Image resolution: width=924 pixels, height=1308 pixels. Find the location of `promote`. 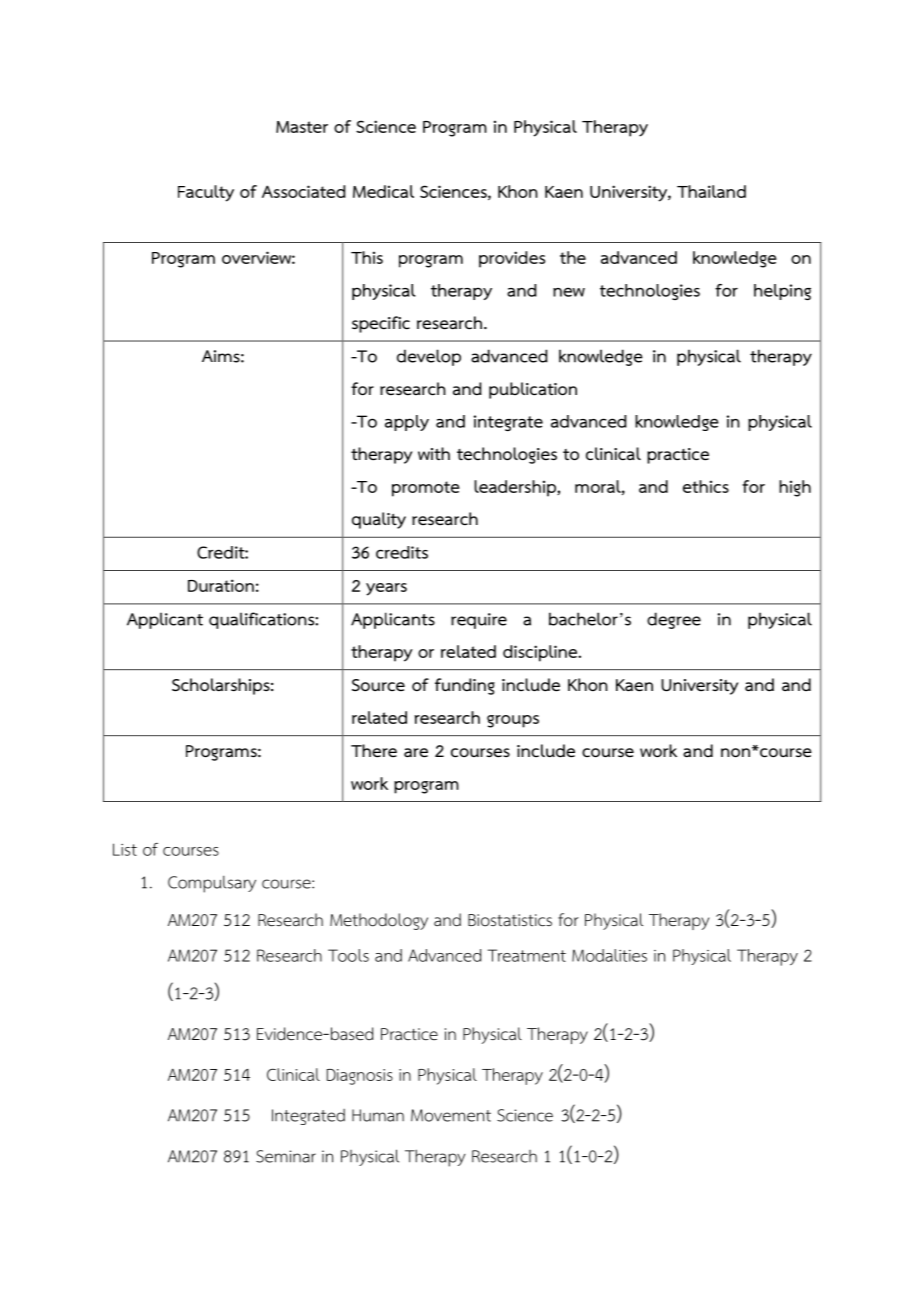

promote is located at coordinates (426, 489).
